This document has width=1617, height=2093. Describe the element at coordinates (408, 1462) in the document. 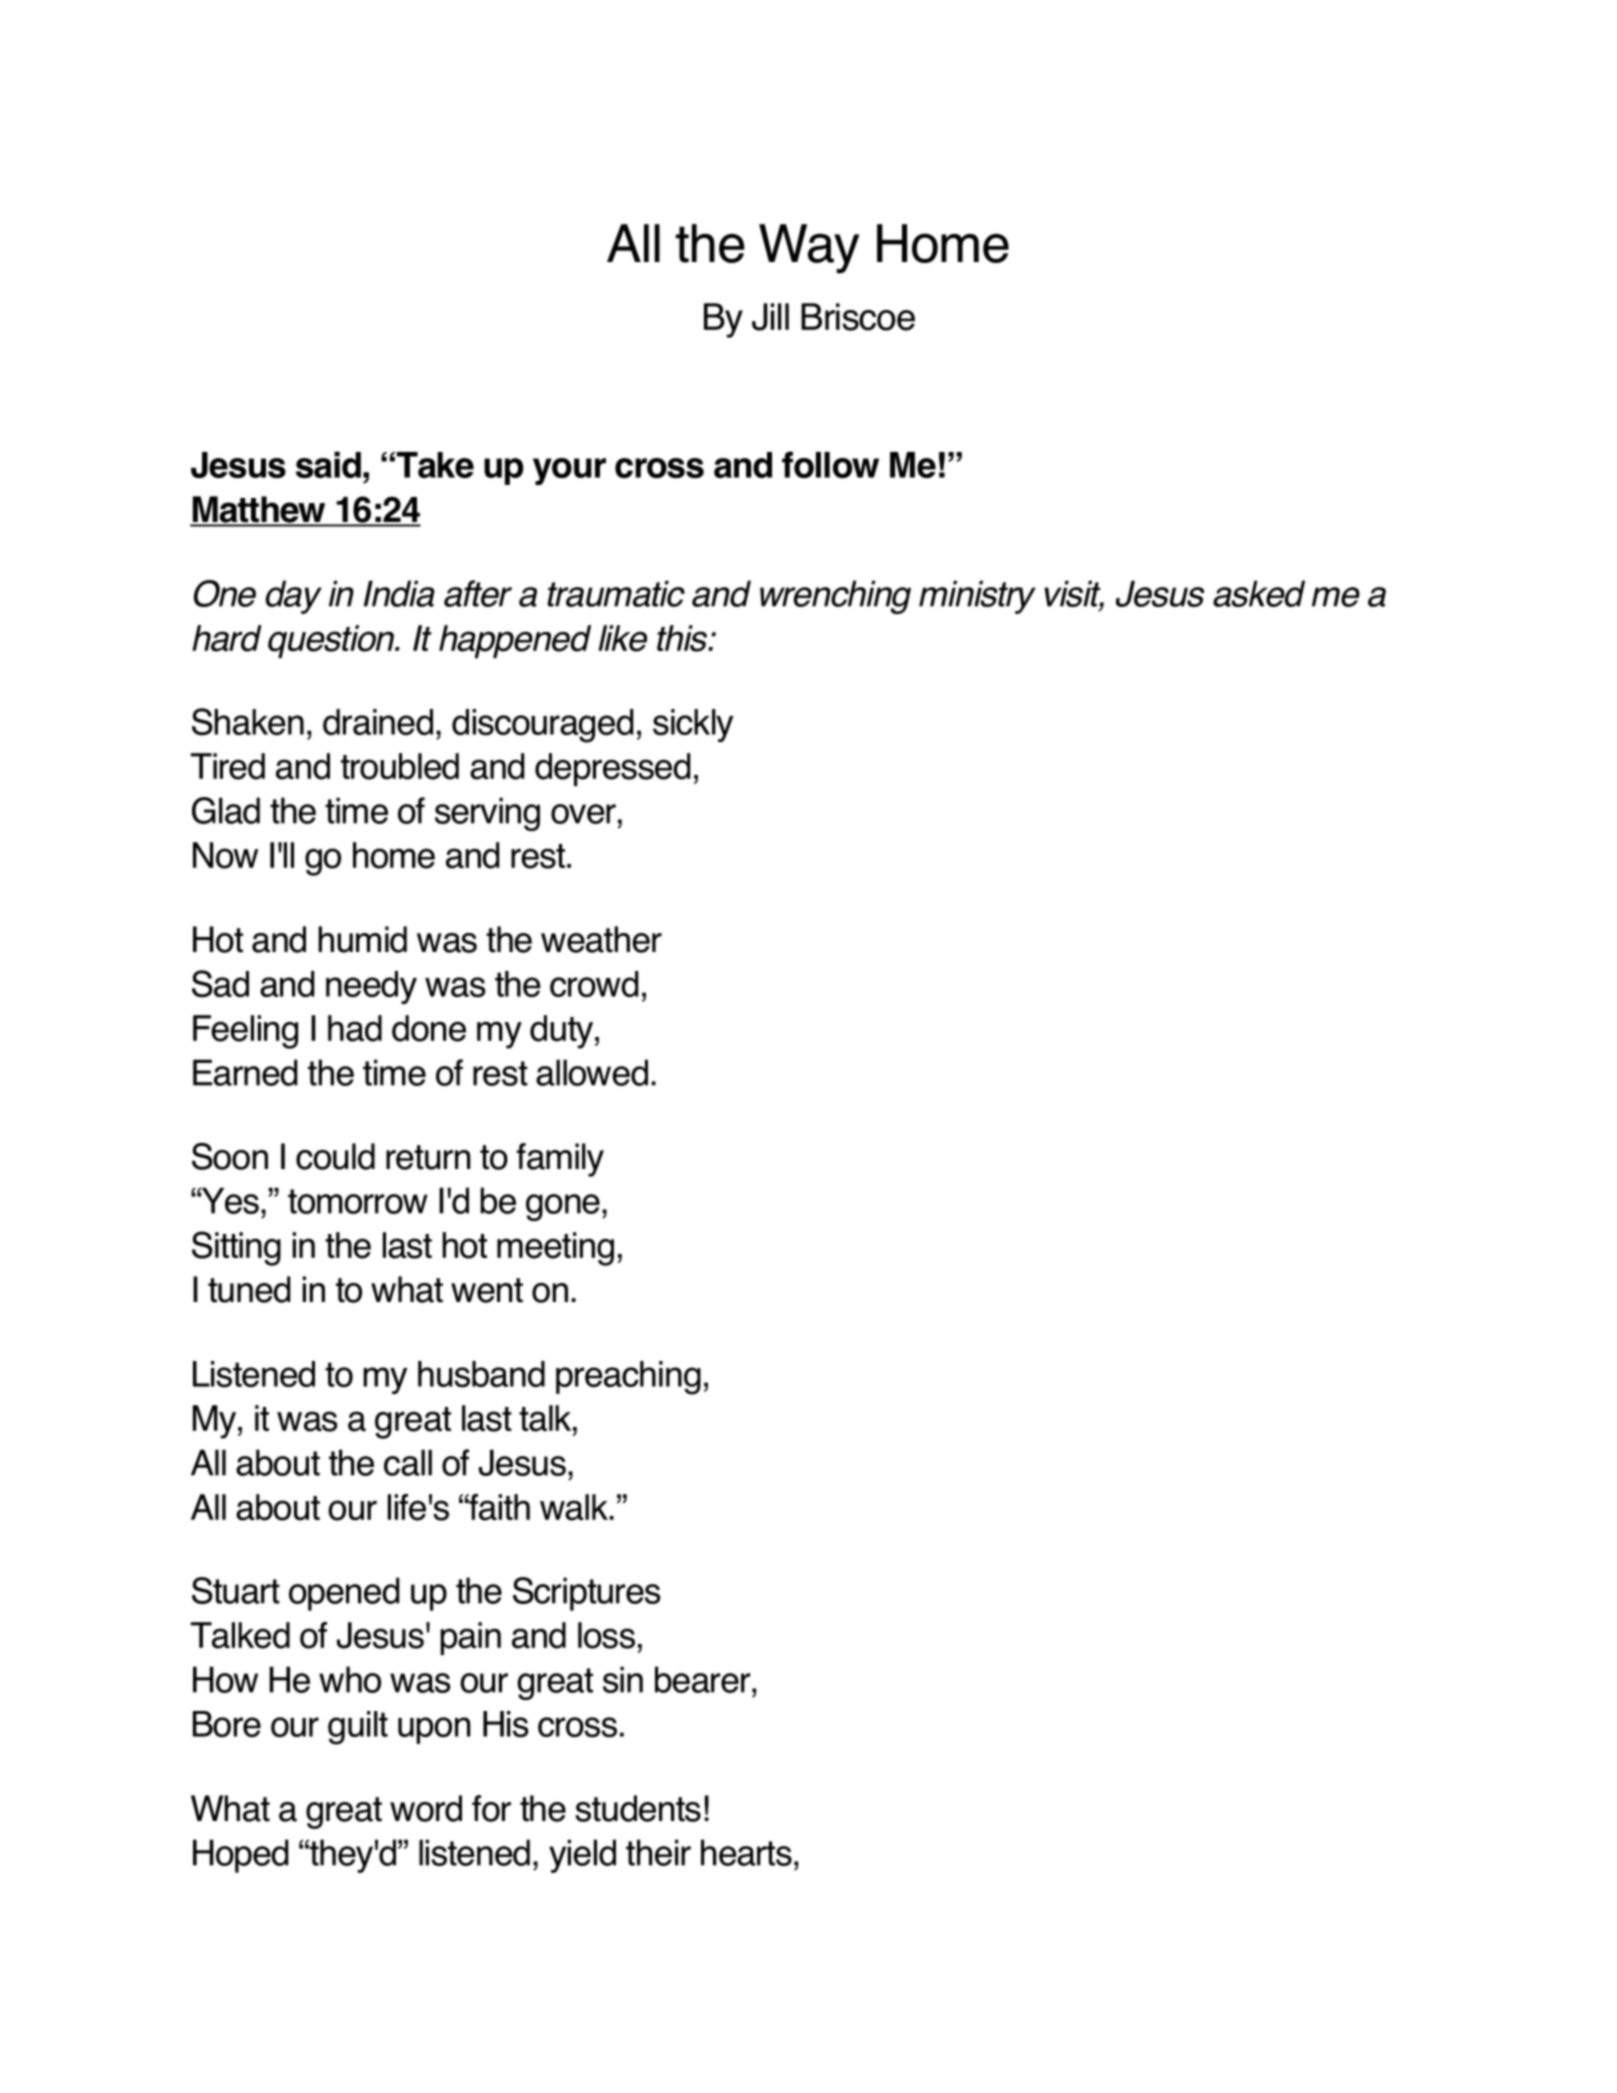

I see `call` at that location.
